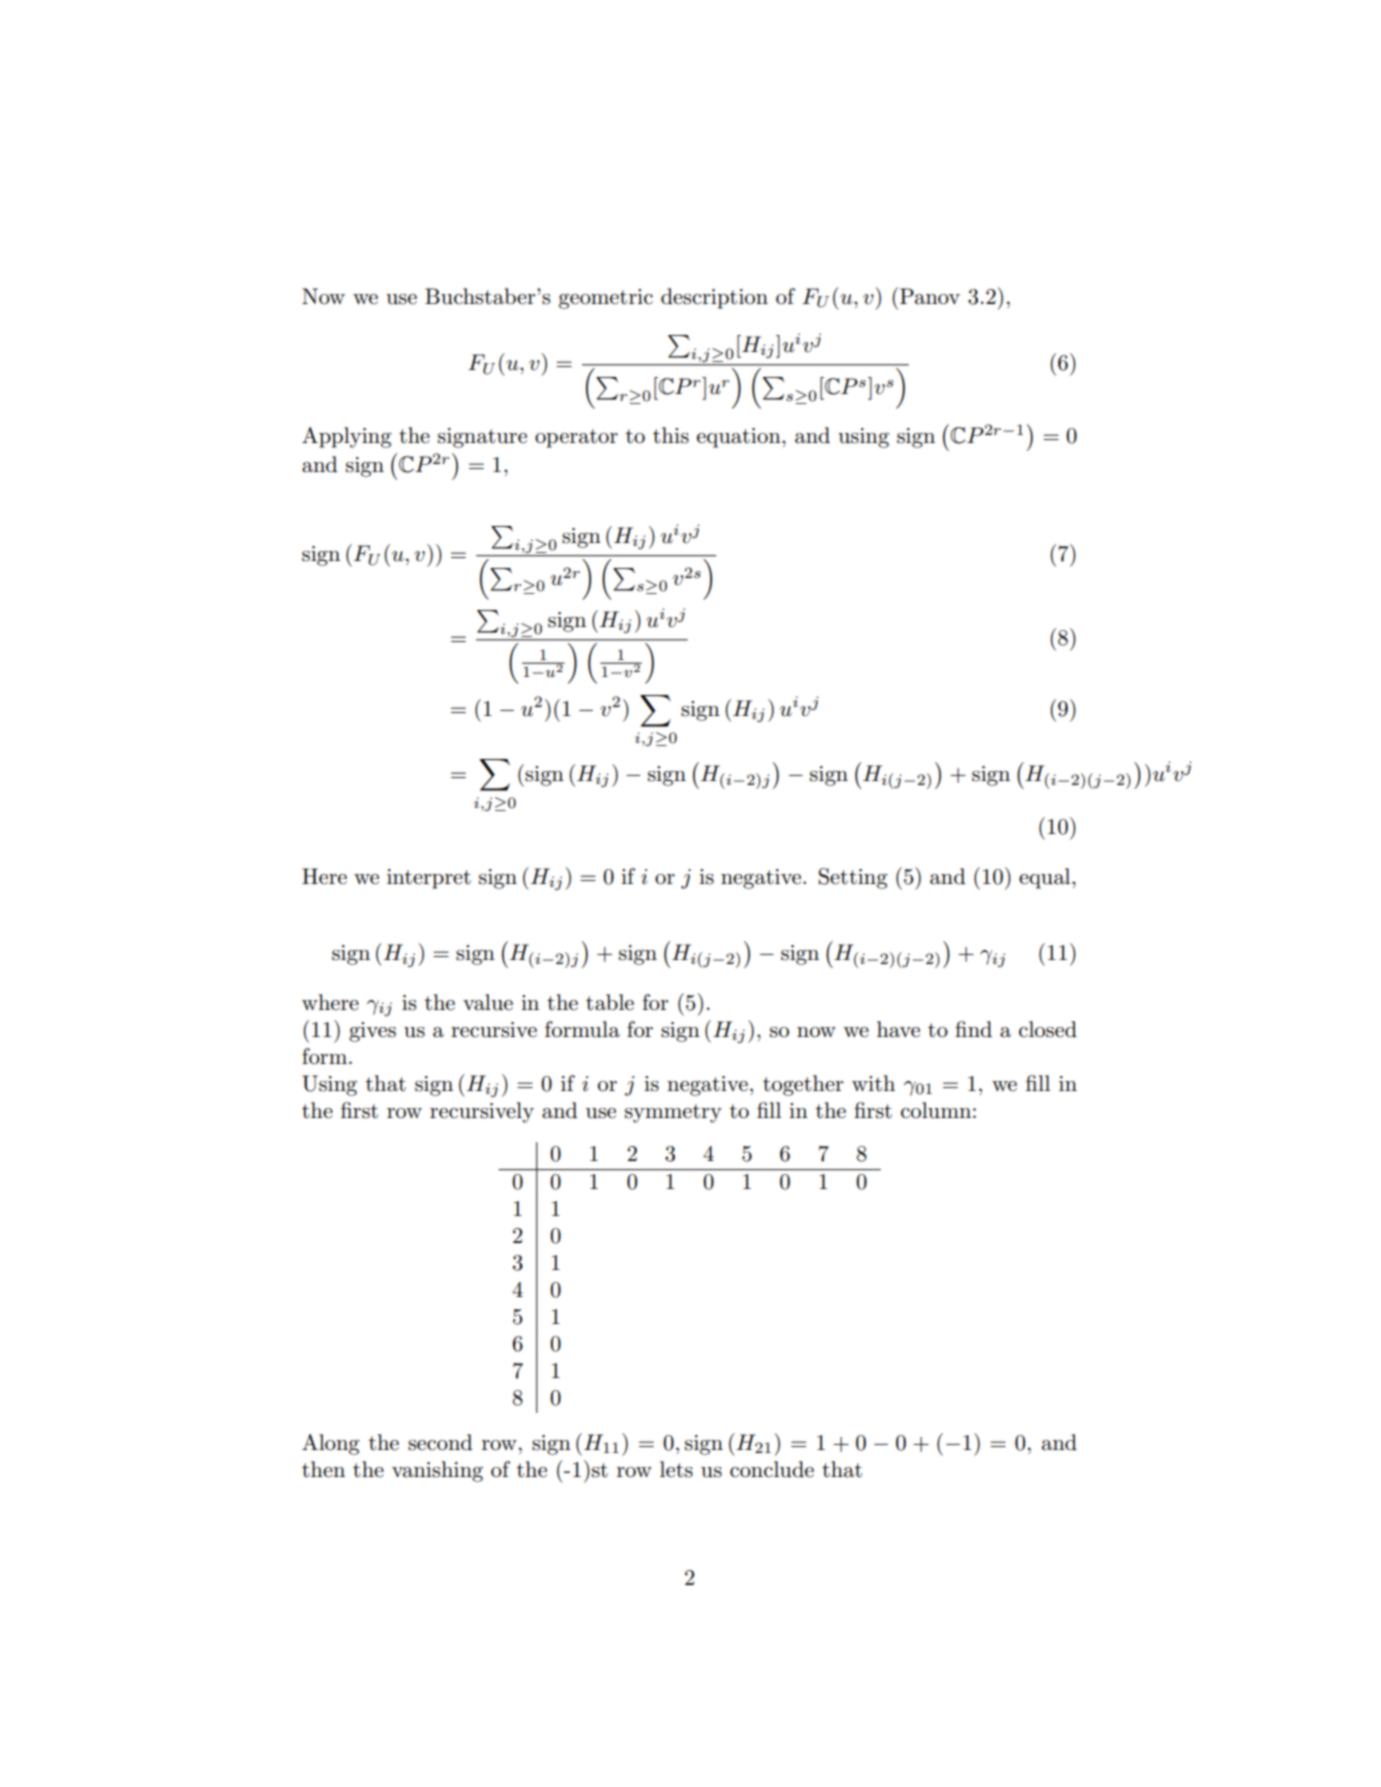 Image resolution: width=1381 pixels, height=1787 pixels. Describe the element at coordinates (610, 1002) in the screenshot. I see `table` at that location.
